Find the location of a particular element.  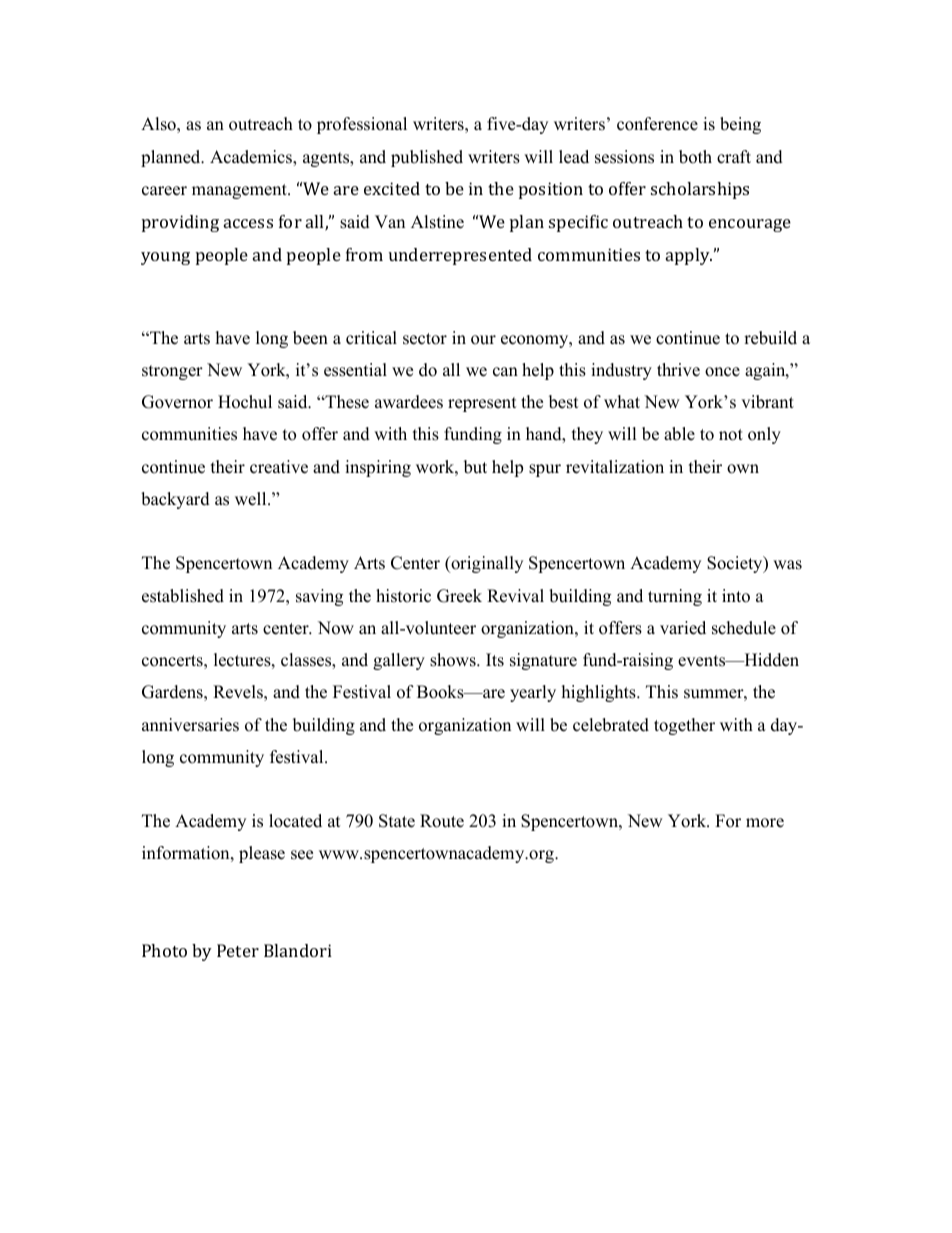

management is located at coordinates (240, 191).
